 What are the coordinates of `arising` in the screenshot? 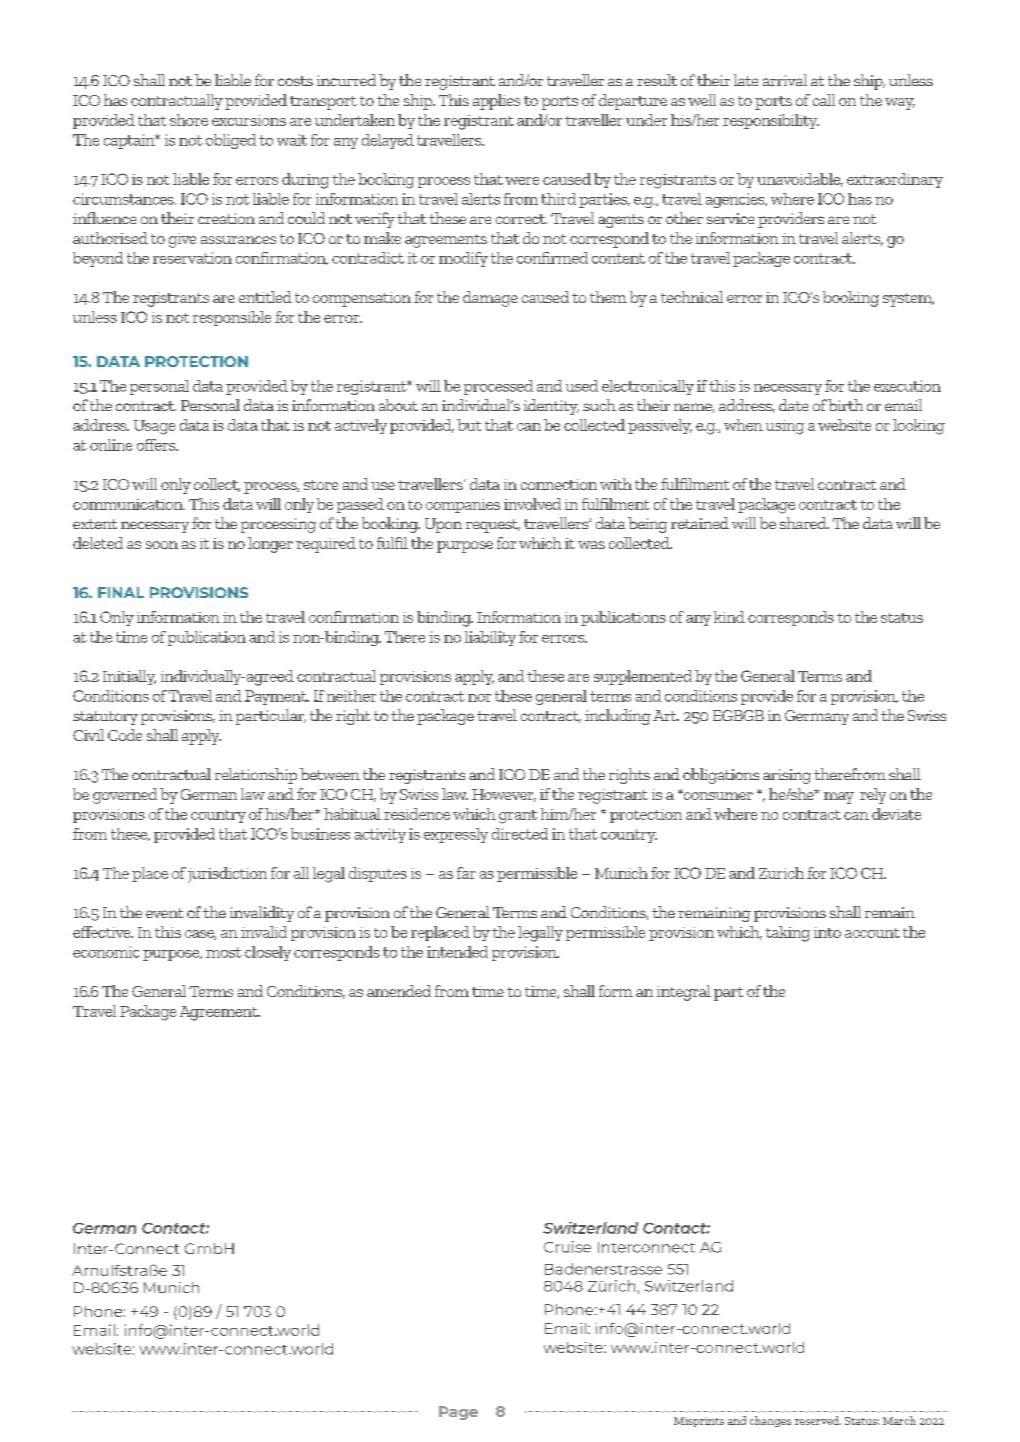 It's located at (787, 776).
